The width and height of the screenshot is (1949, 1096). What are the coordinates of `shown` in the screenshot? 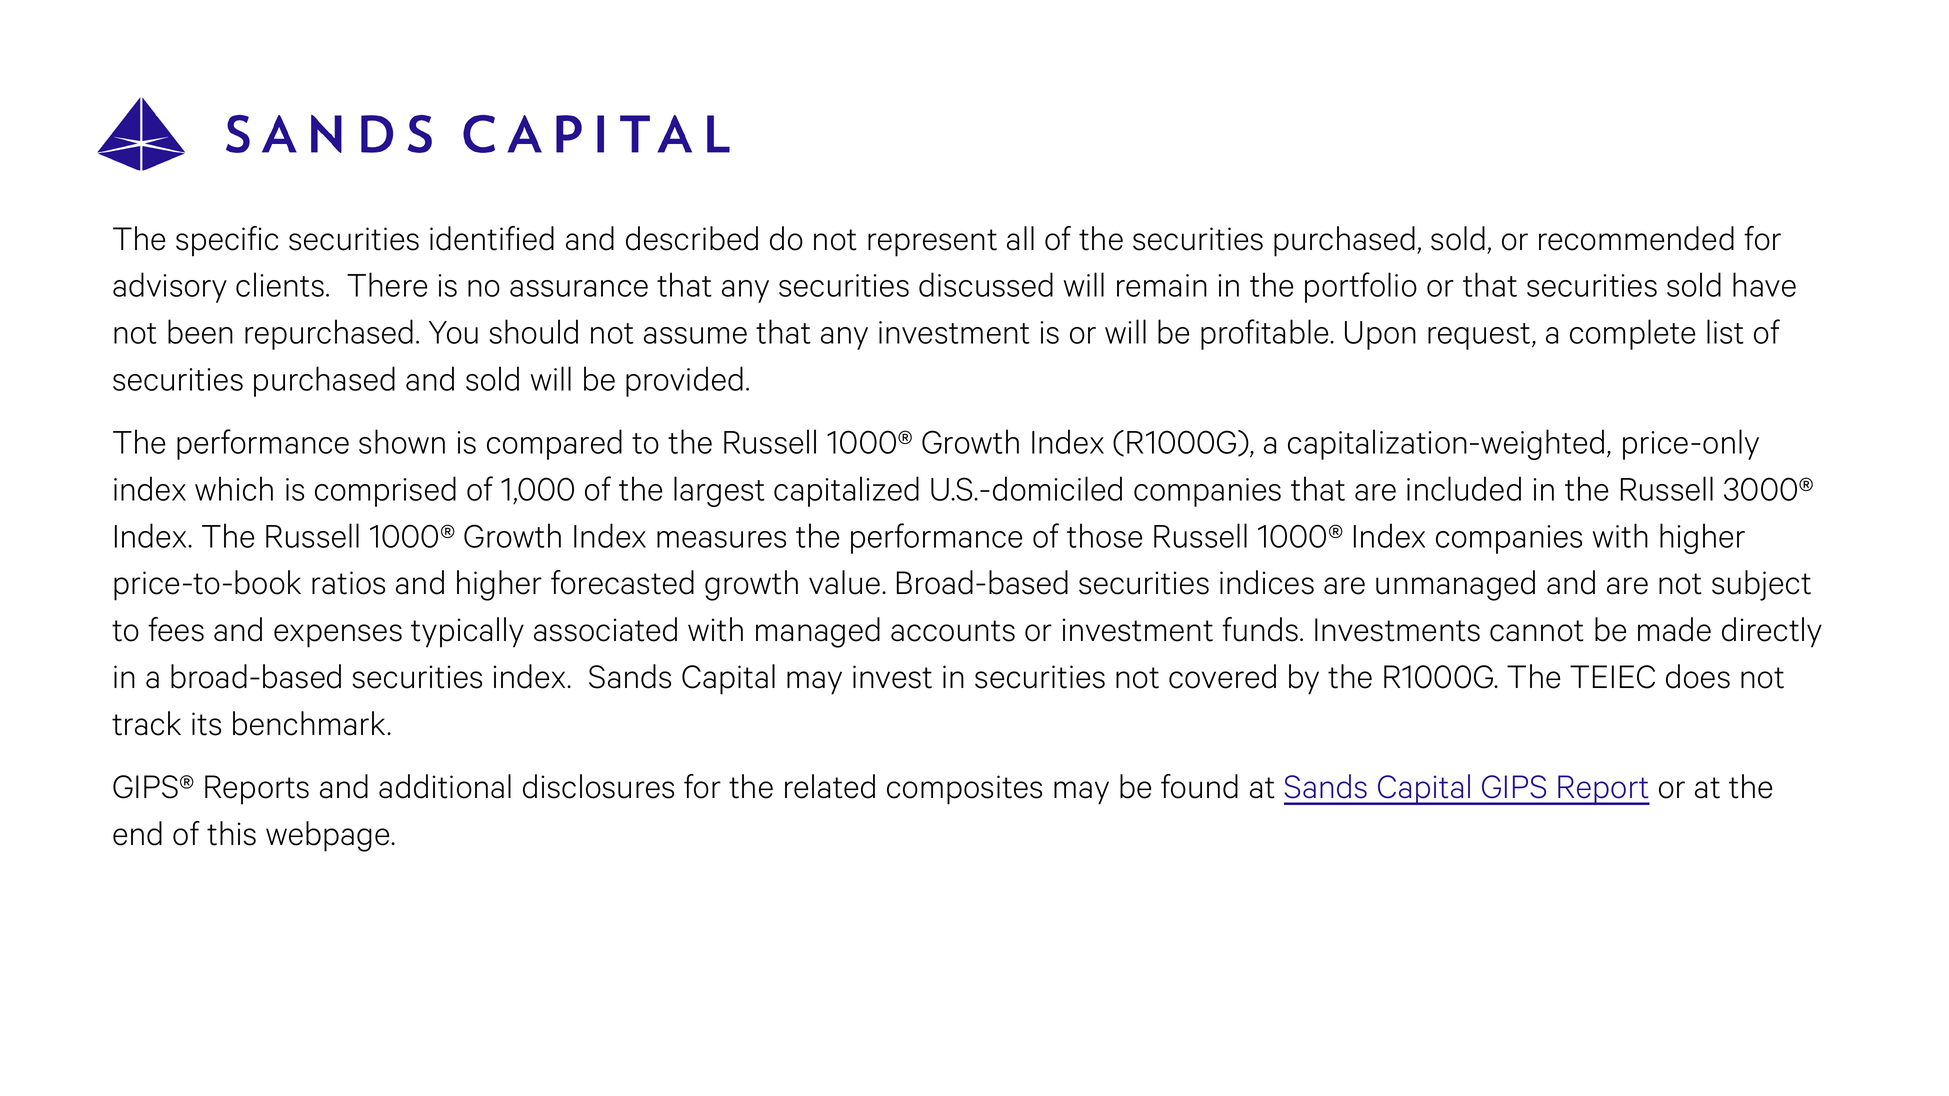 It's located at (402, 441).
